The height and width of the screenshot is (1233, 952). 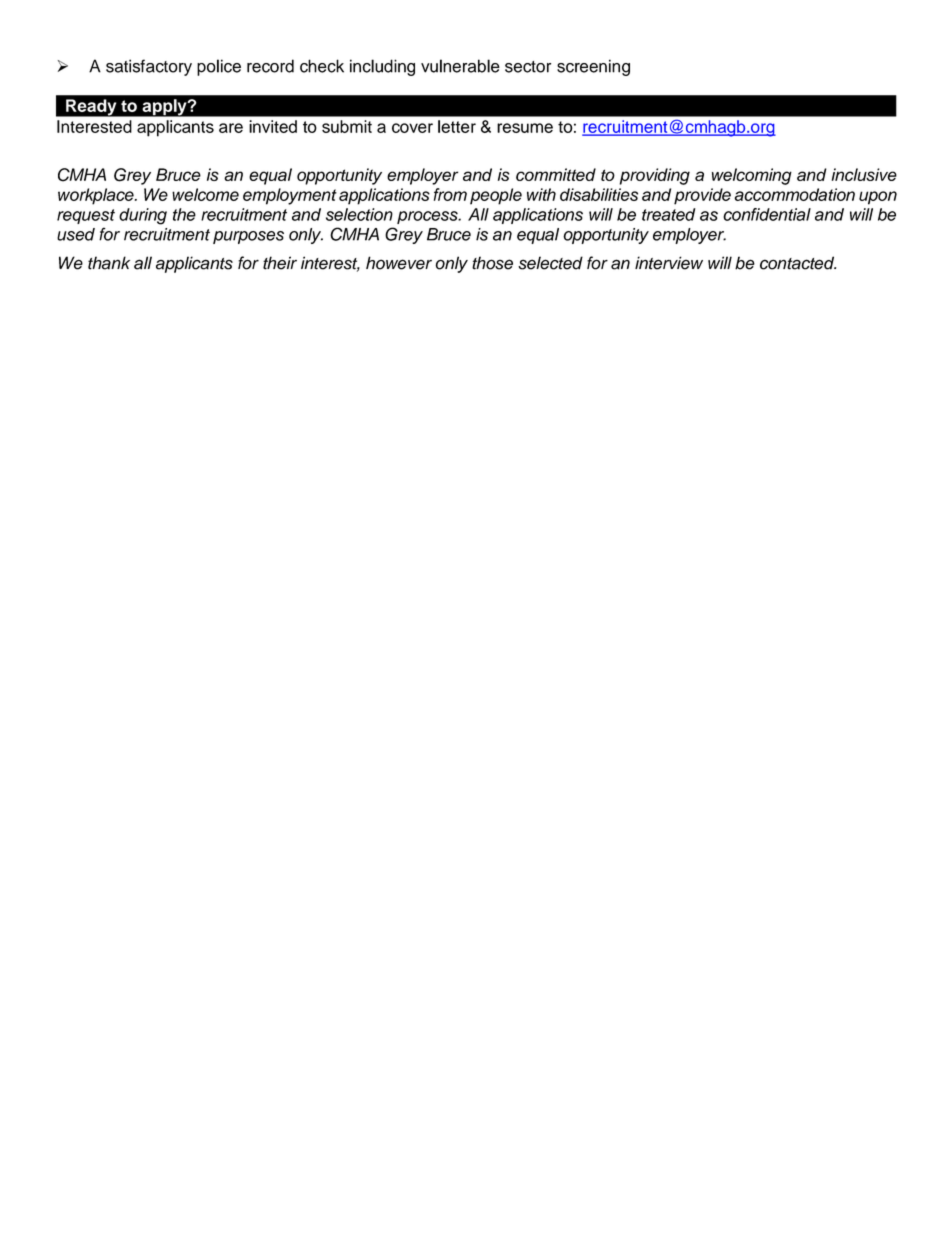 I want to click on accommodation, so click(x=794, y=194).
